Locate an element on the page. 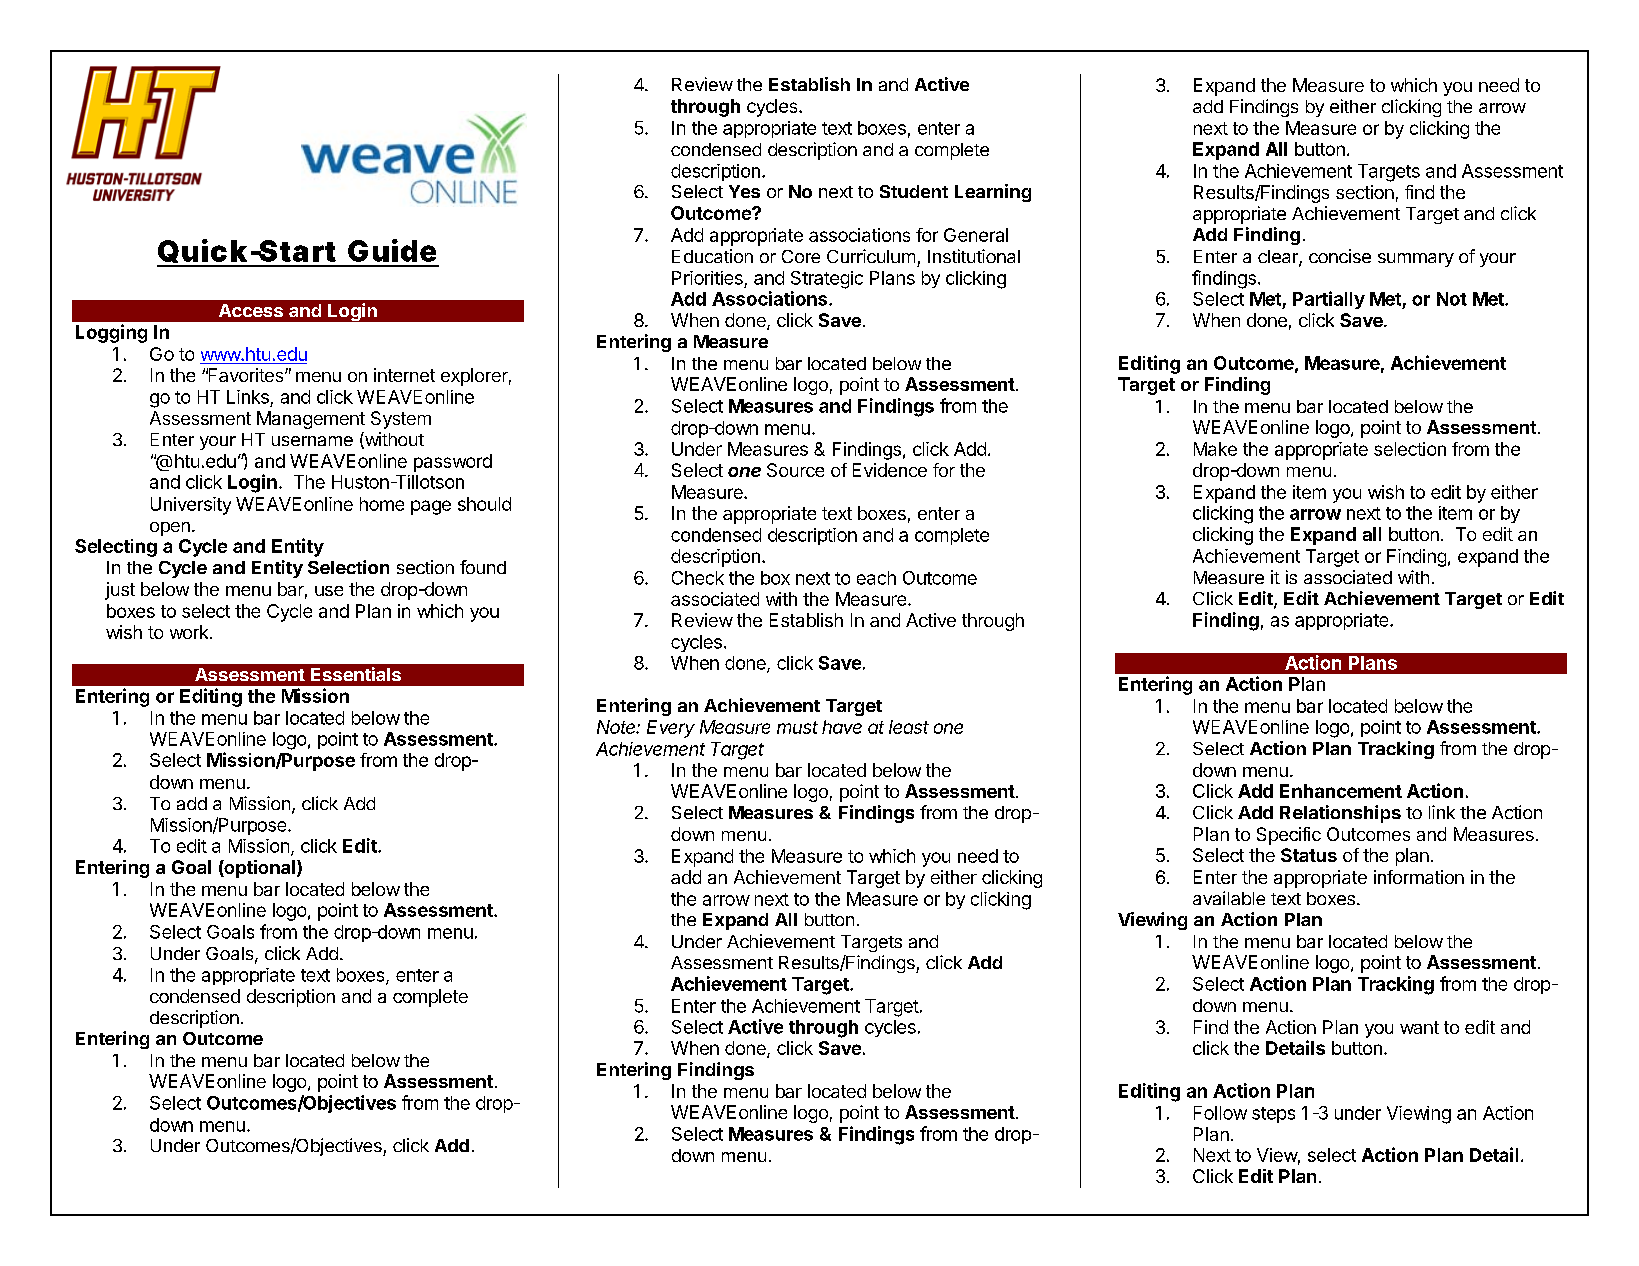 The image size is (1639, 1266). Follow is located at coordinates (1220, 1113).
